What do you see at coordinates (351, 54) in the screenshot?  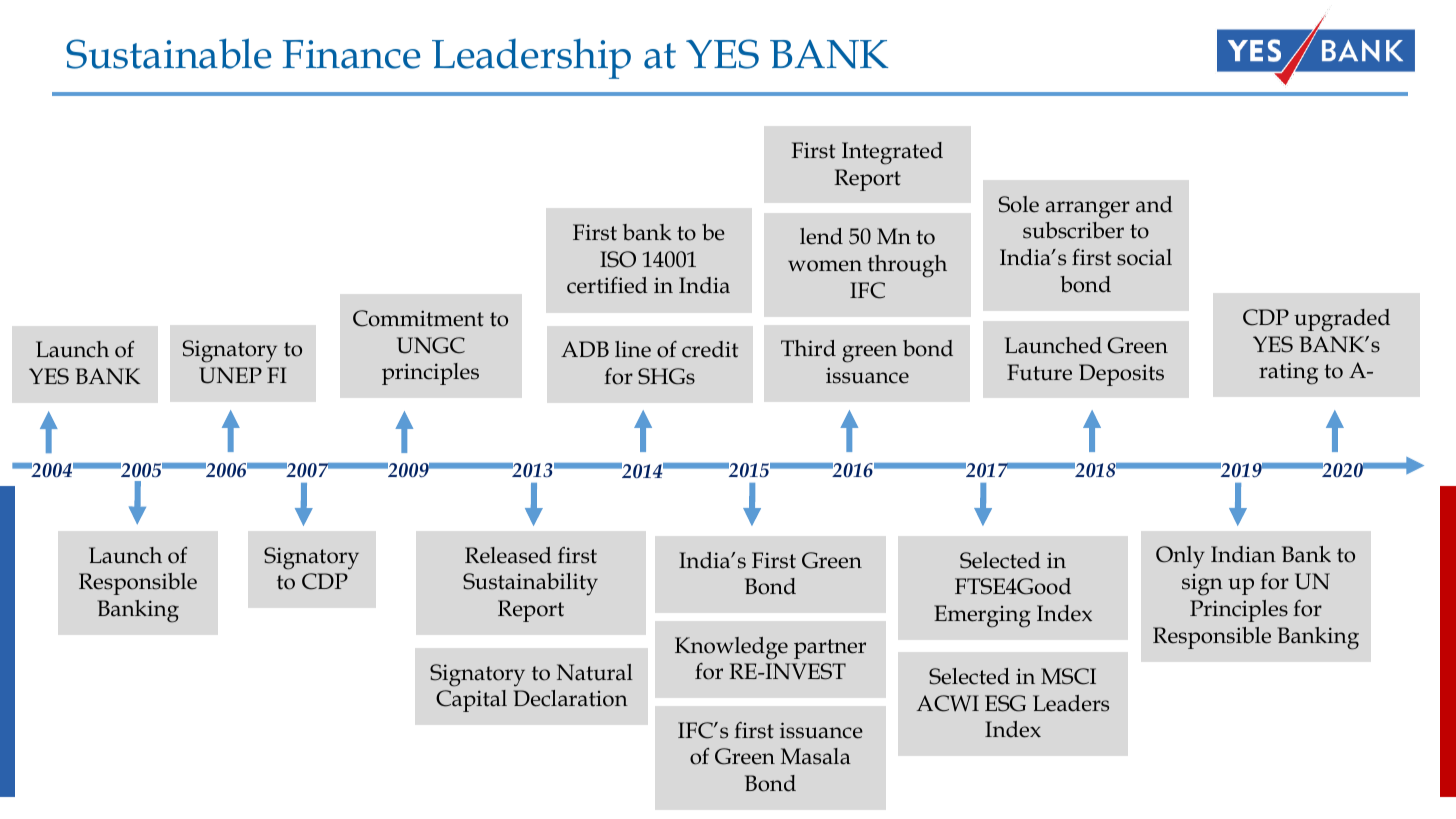 I see `Finance` at bounding box center [351, 54].
